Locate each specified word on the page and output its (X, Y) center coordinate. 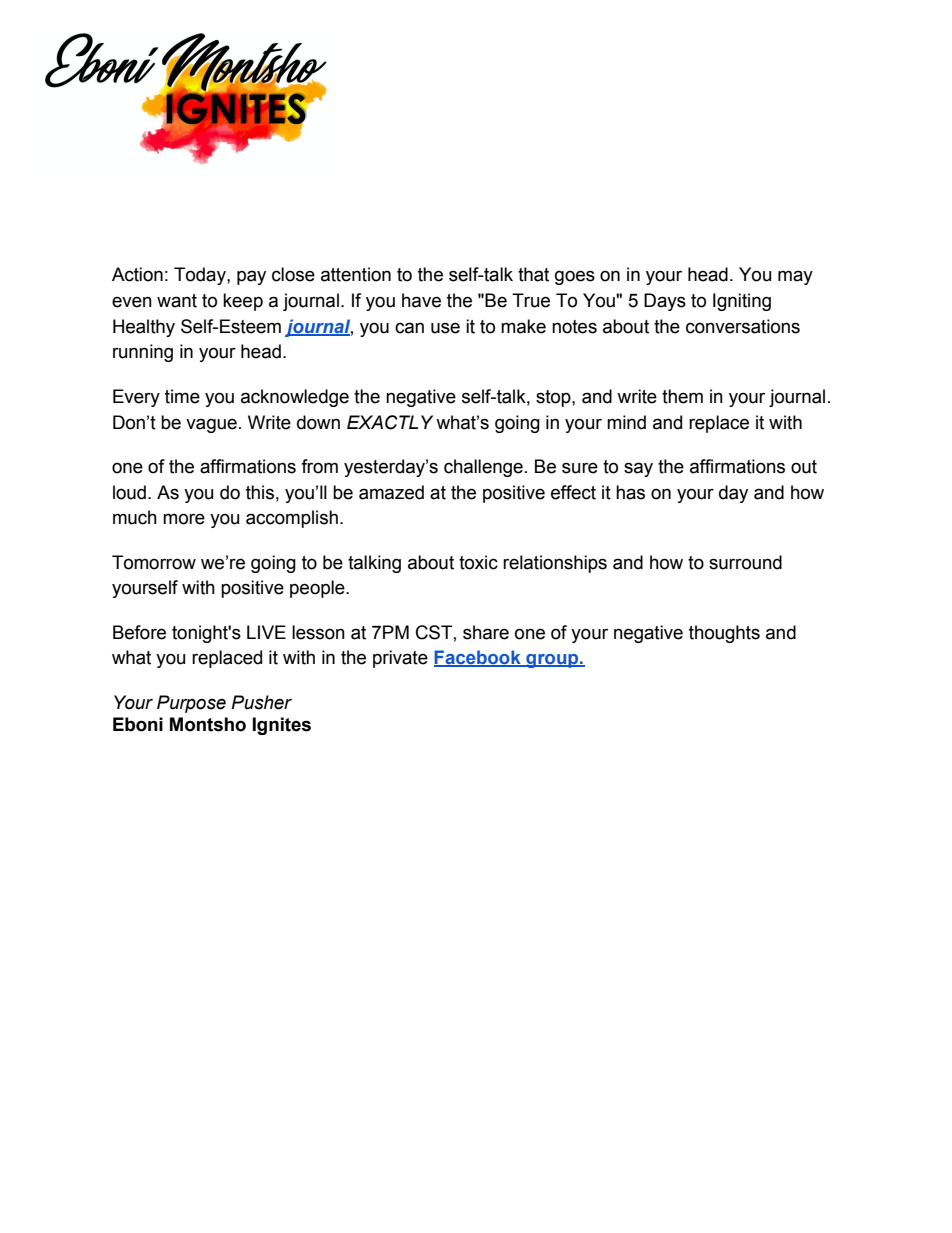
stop (554, 398)
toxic (478, 562)
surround (745, 562)
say (638, 469)
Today (201, 276)
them (682, 396)
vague (211, 425)
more (184, 519)
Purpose (191, 704)
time (182, 396)
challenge (483, 468)
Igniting (742, 302)
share (486, 632)
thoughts (724, 634)
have (421, 300)
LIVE (266, 632)
